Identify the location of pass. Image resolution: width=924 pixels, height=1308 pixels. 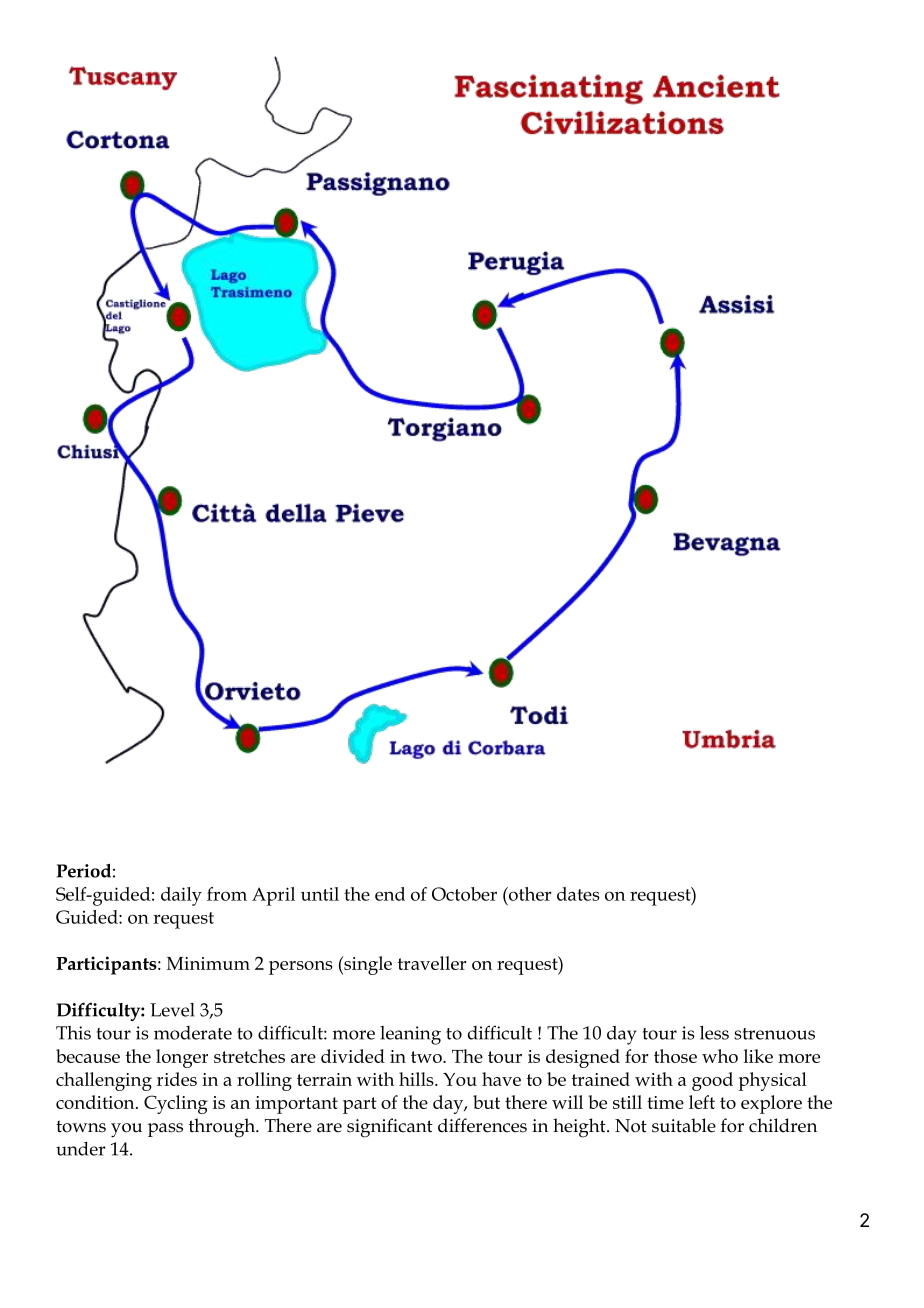
(165, 1130).
